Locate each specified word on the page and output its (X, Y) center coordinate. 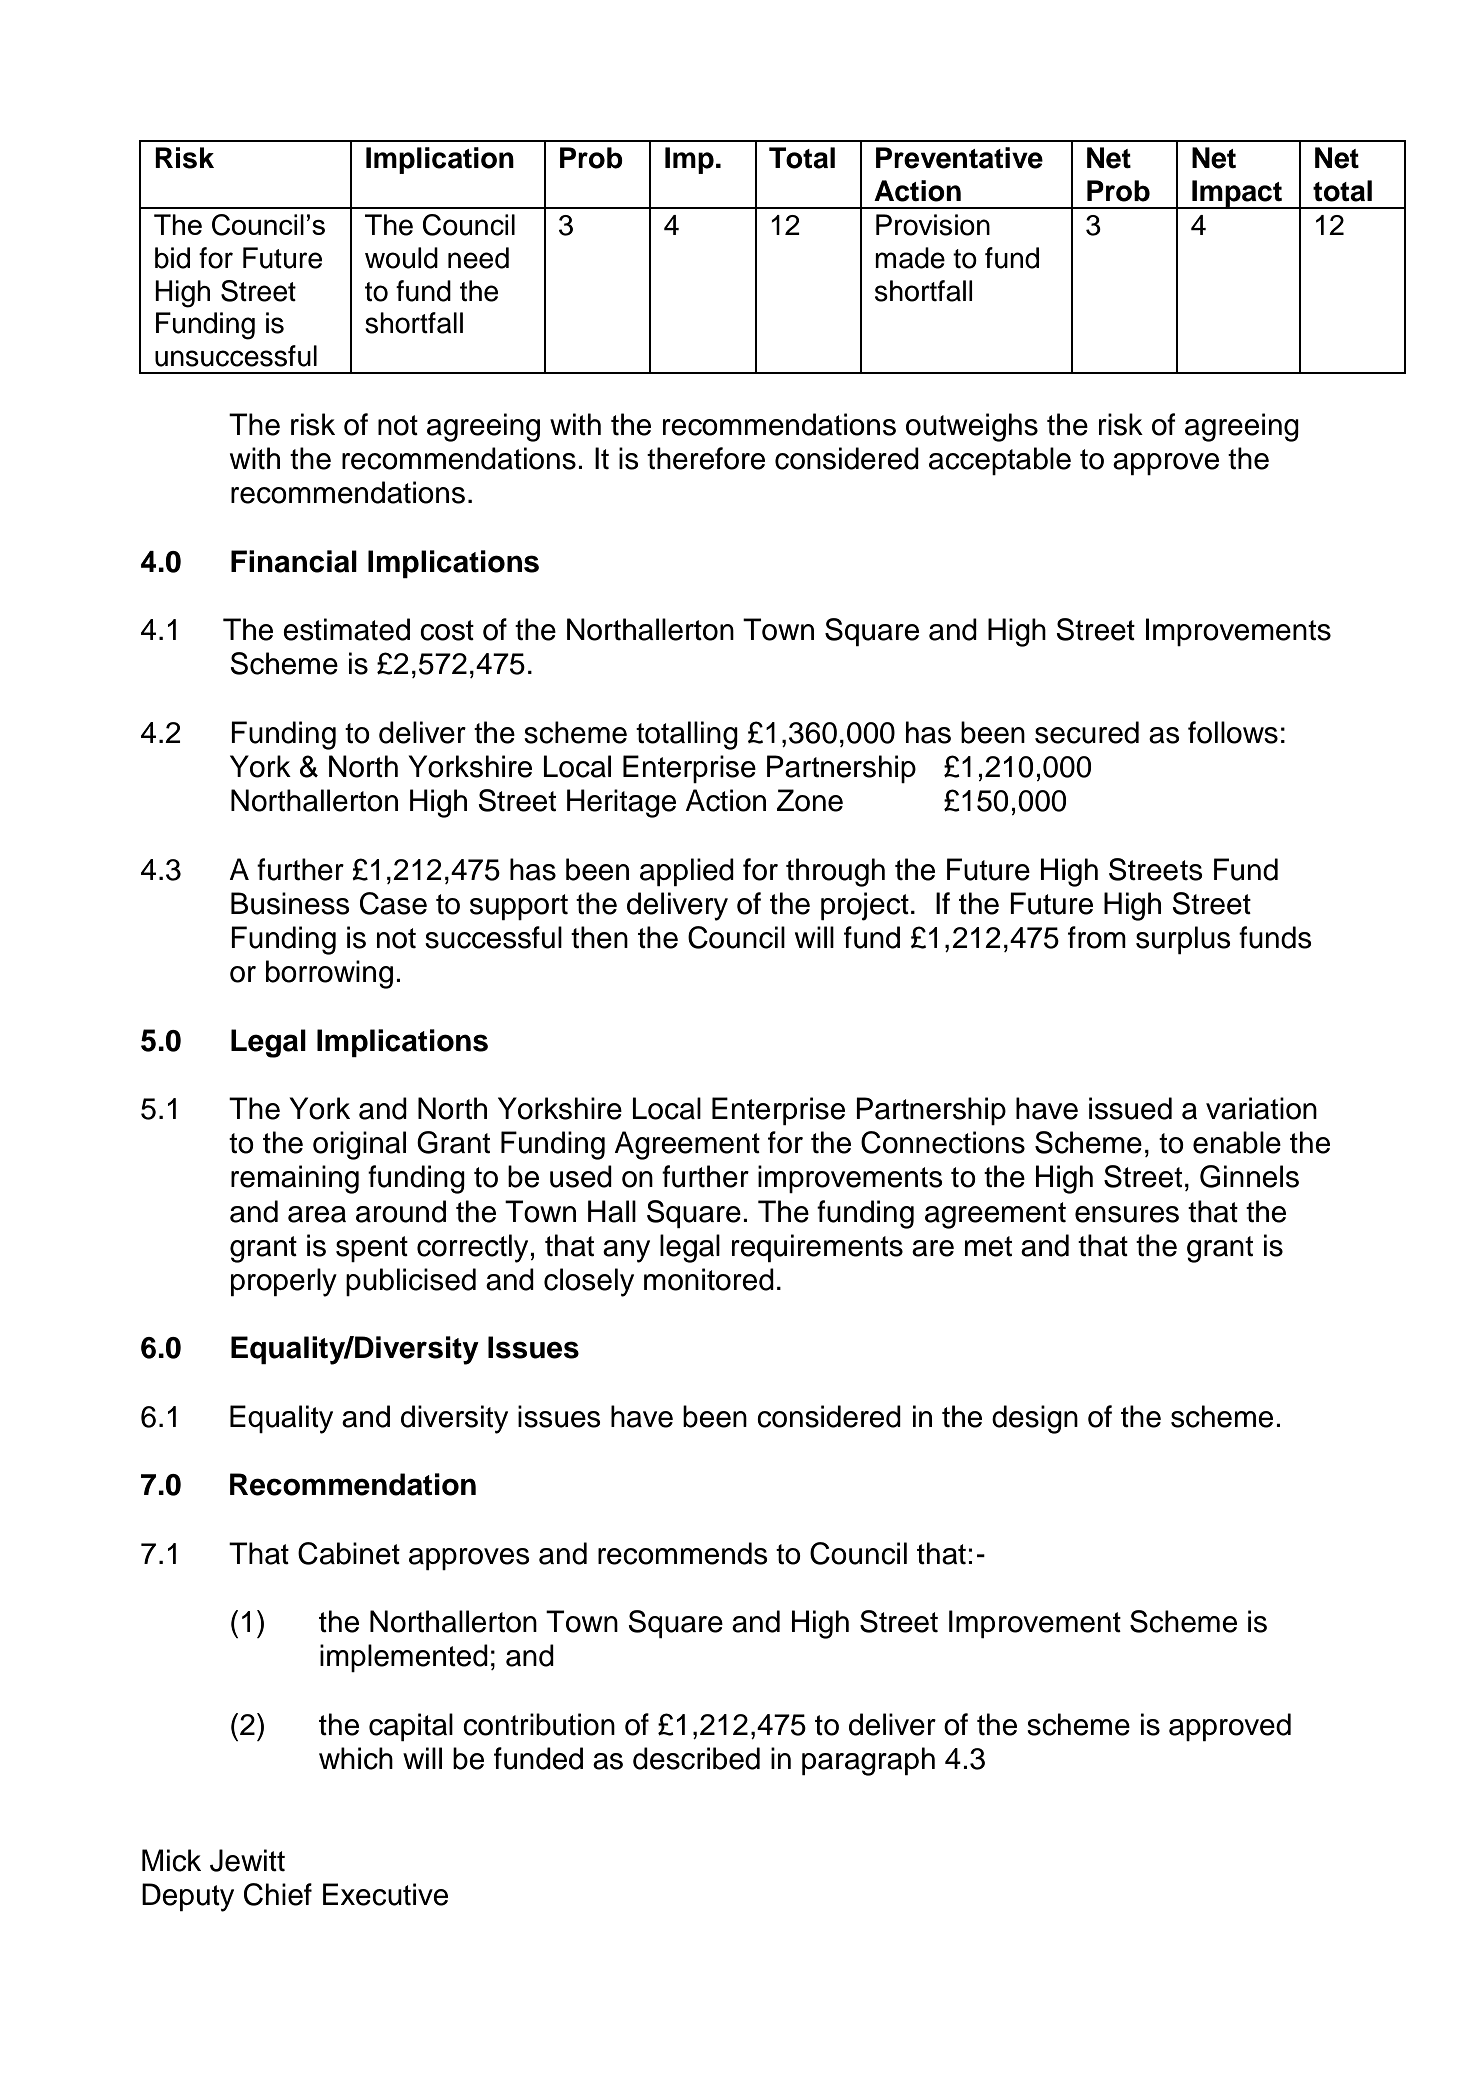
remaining (295, 1179)
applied (687, 872)
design (1035, 1419)
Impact (1237, 194)
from (1097, 937)
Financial (294, 561)
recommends (683, 1553)
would (401, 258)
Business (290, 903)
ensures (1127, 1214)
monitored (709, 1279)
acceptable (1000, 461)
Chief (278, 1894)
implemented (404, 1658)
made (910, 258)
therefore (706, 458)
